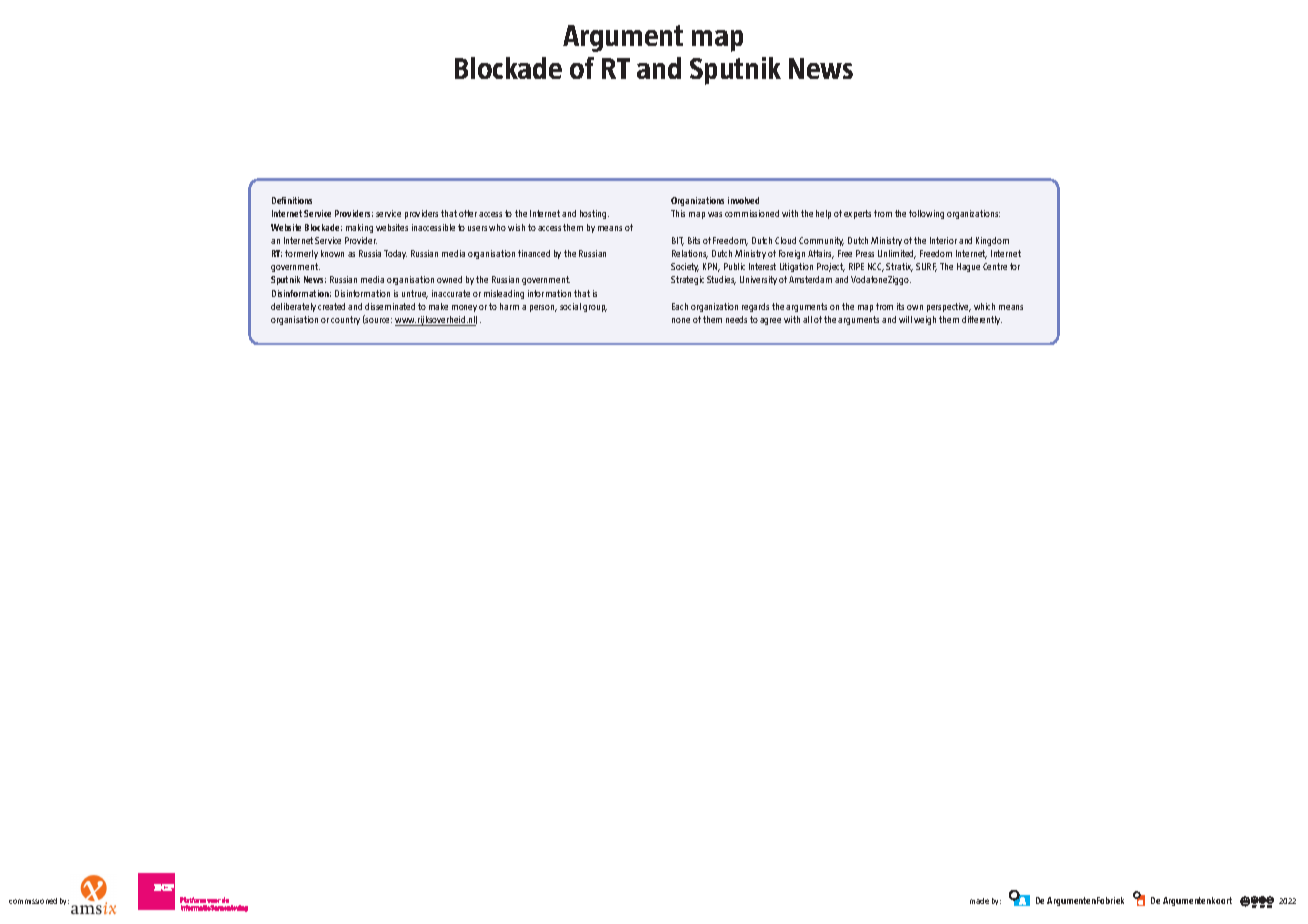 The height and width of the screenshot is (924, 1308). What do you see at coordinates (736, 319) in the screenshot?
I see `needs` at bounding box center [736, 319].
